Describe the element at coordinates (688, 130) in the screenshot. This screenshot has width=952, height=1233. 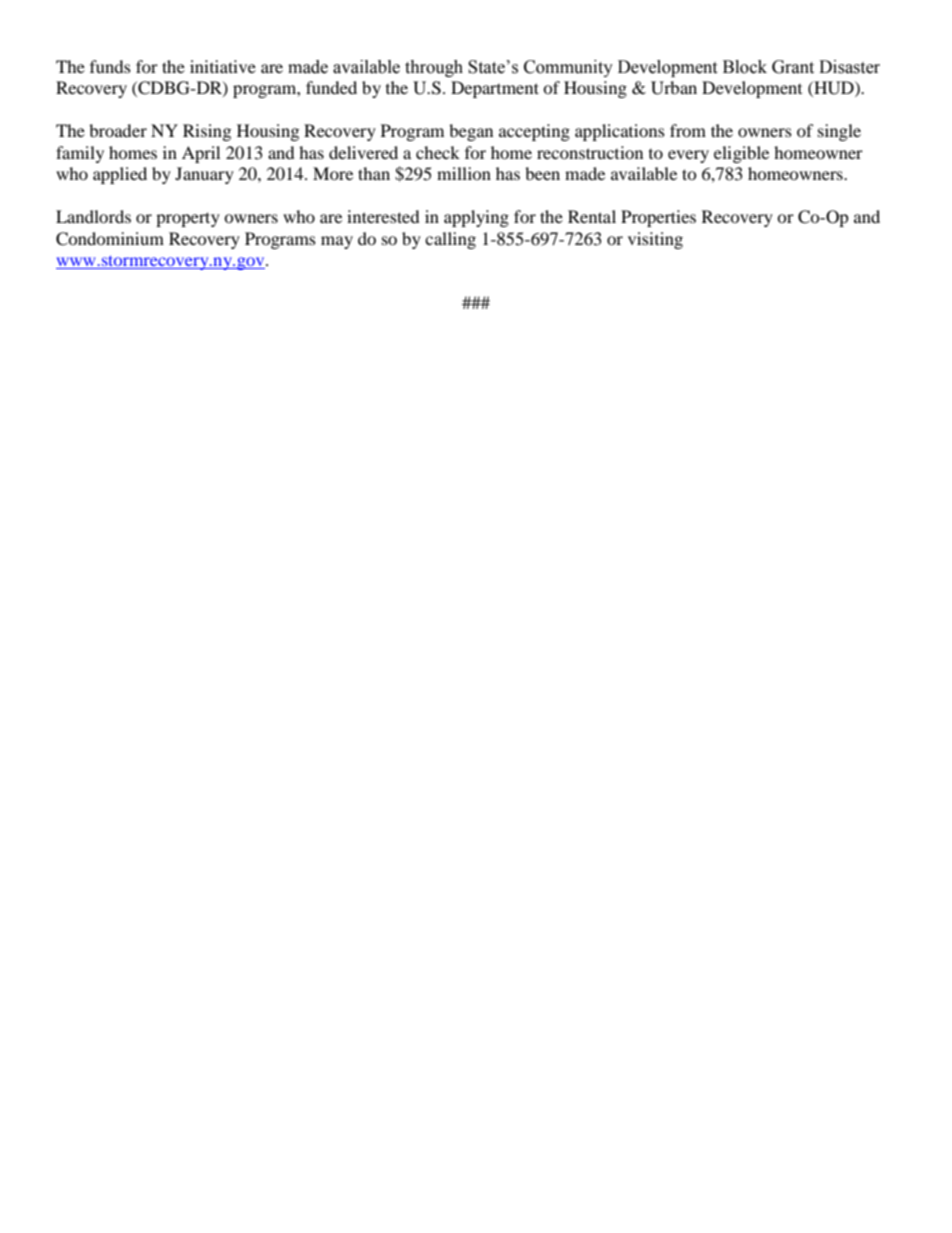
I see `from` at that location.
